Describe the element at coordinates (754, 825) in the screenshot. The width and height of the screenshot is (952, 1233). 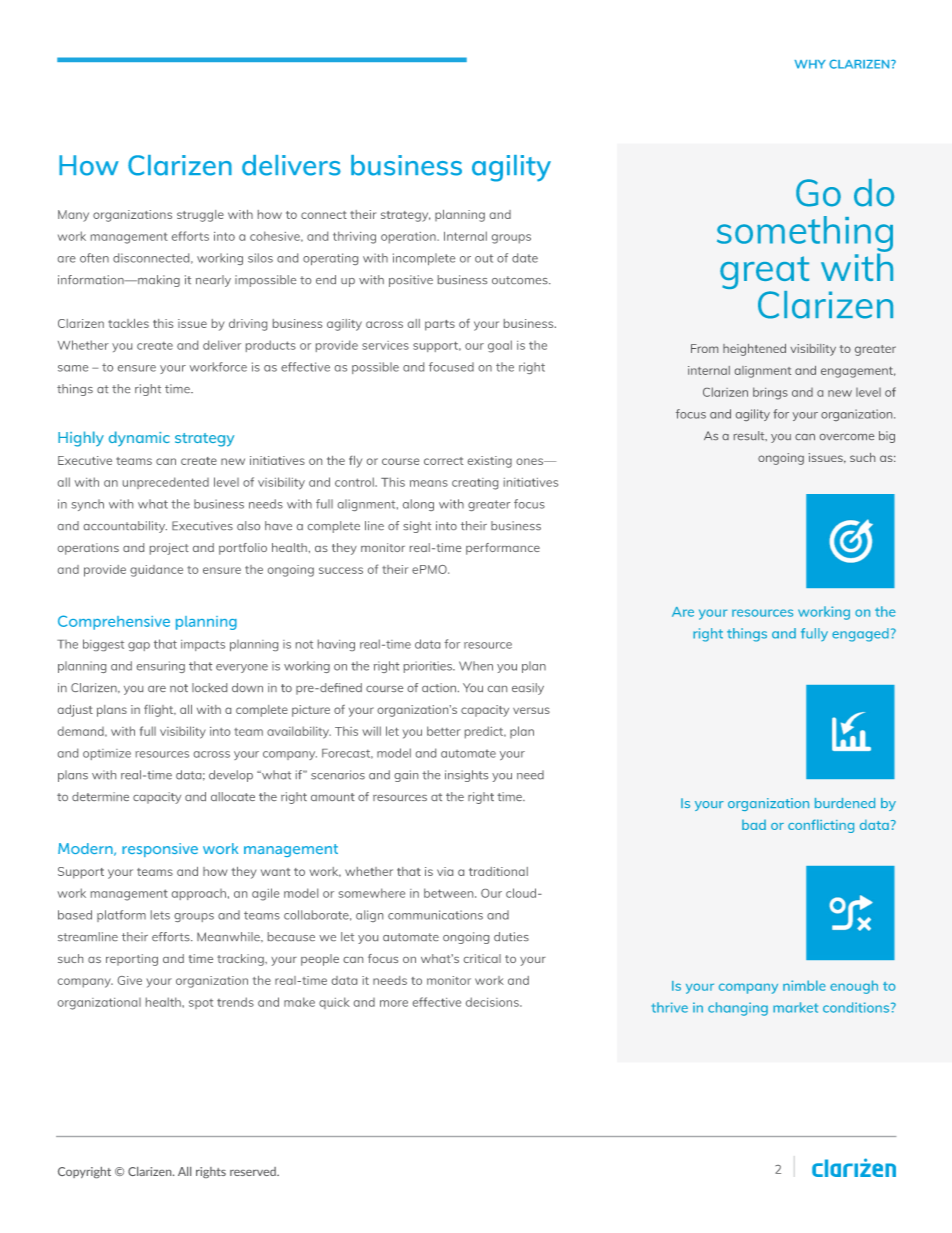
I see `bad` at that location.
